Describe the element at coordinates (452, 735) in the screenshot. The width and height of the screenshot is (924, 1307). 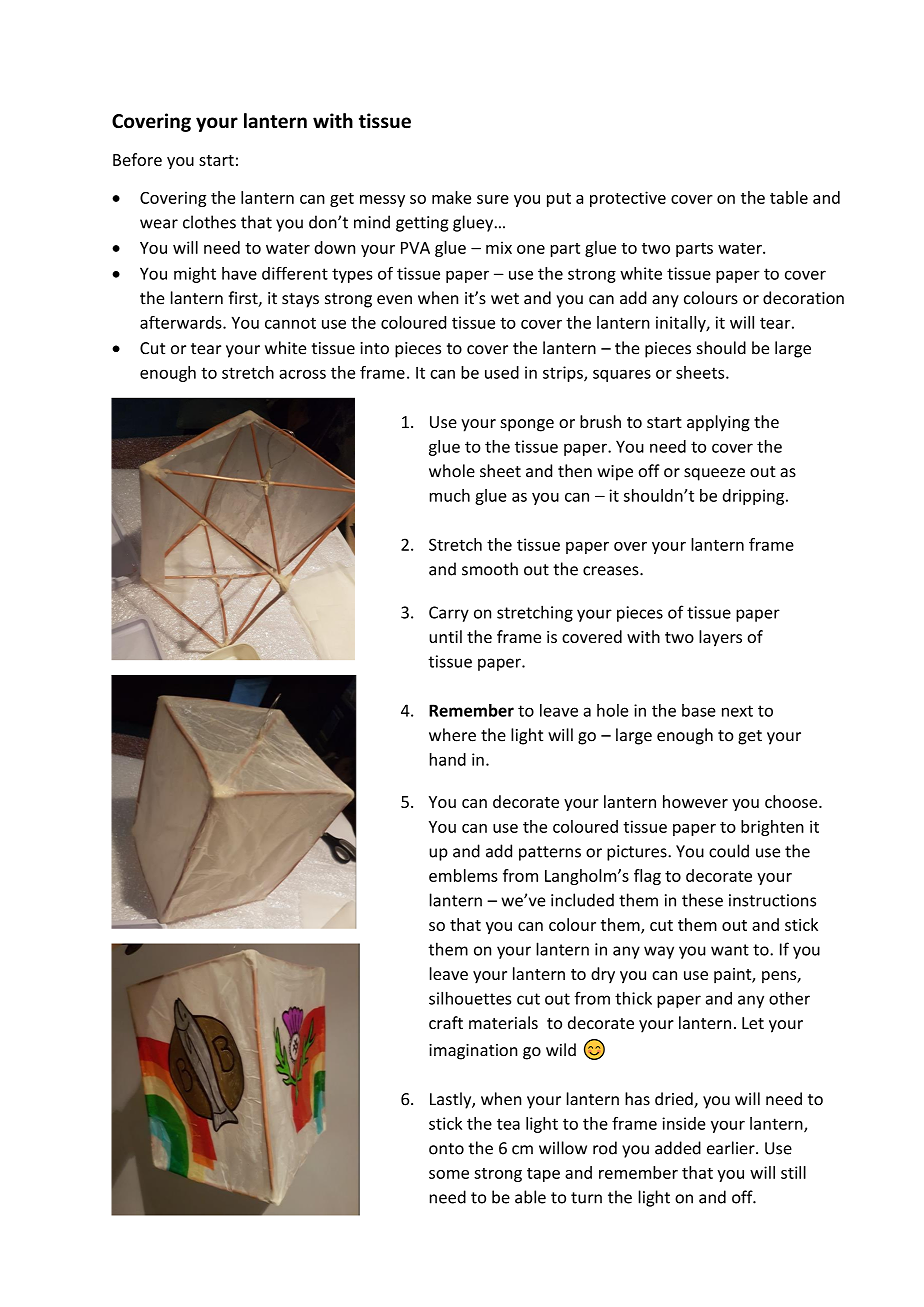
I see `where` at that location.
